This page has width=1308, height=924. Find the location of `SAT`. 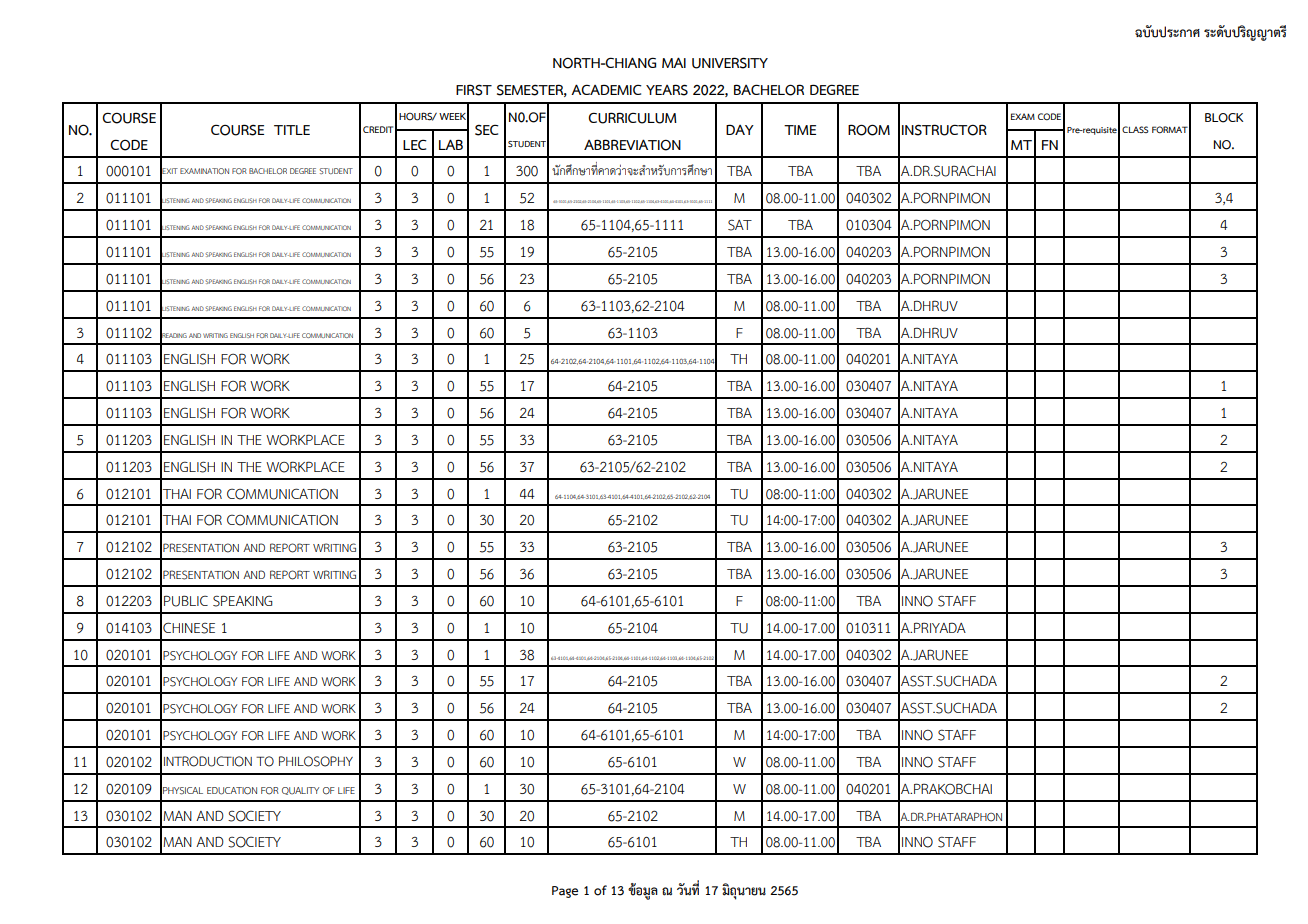

SAT is located at coordinates (740, 225).
